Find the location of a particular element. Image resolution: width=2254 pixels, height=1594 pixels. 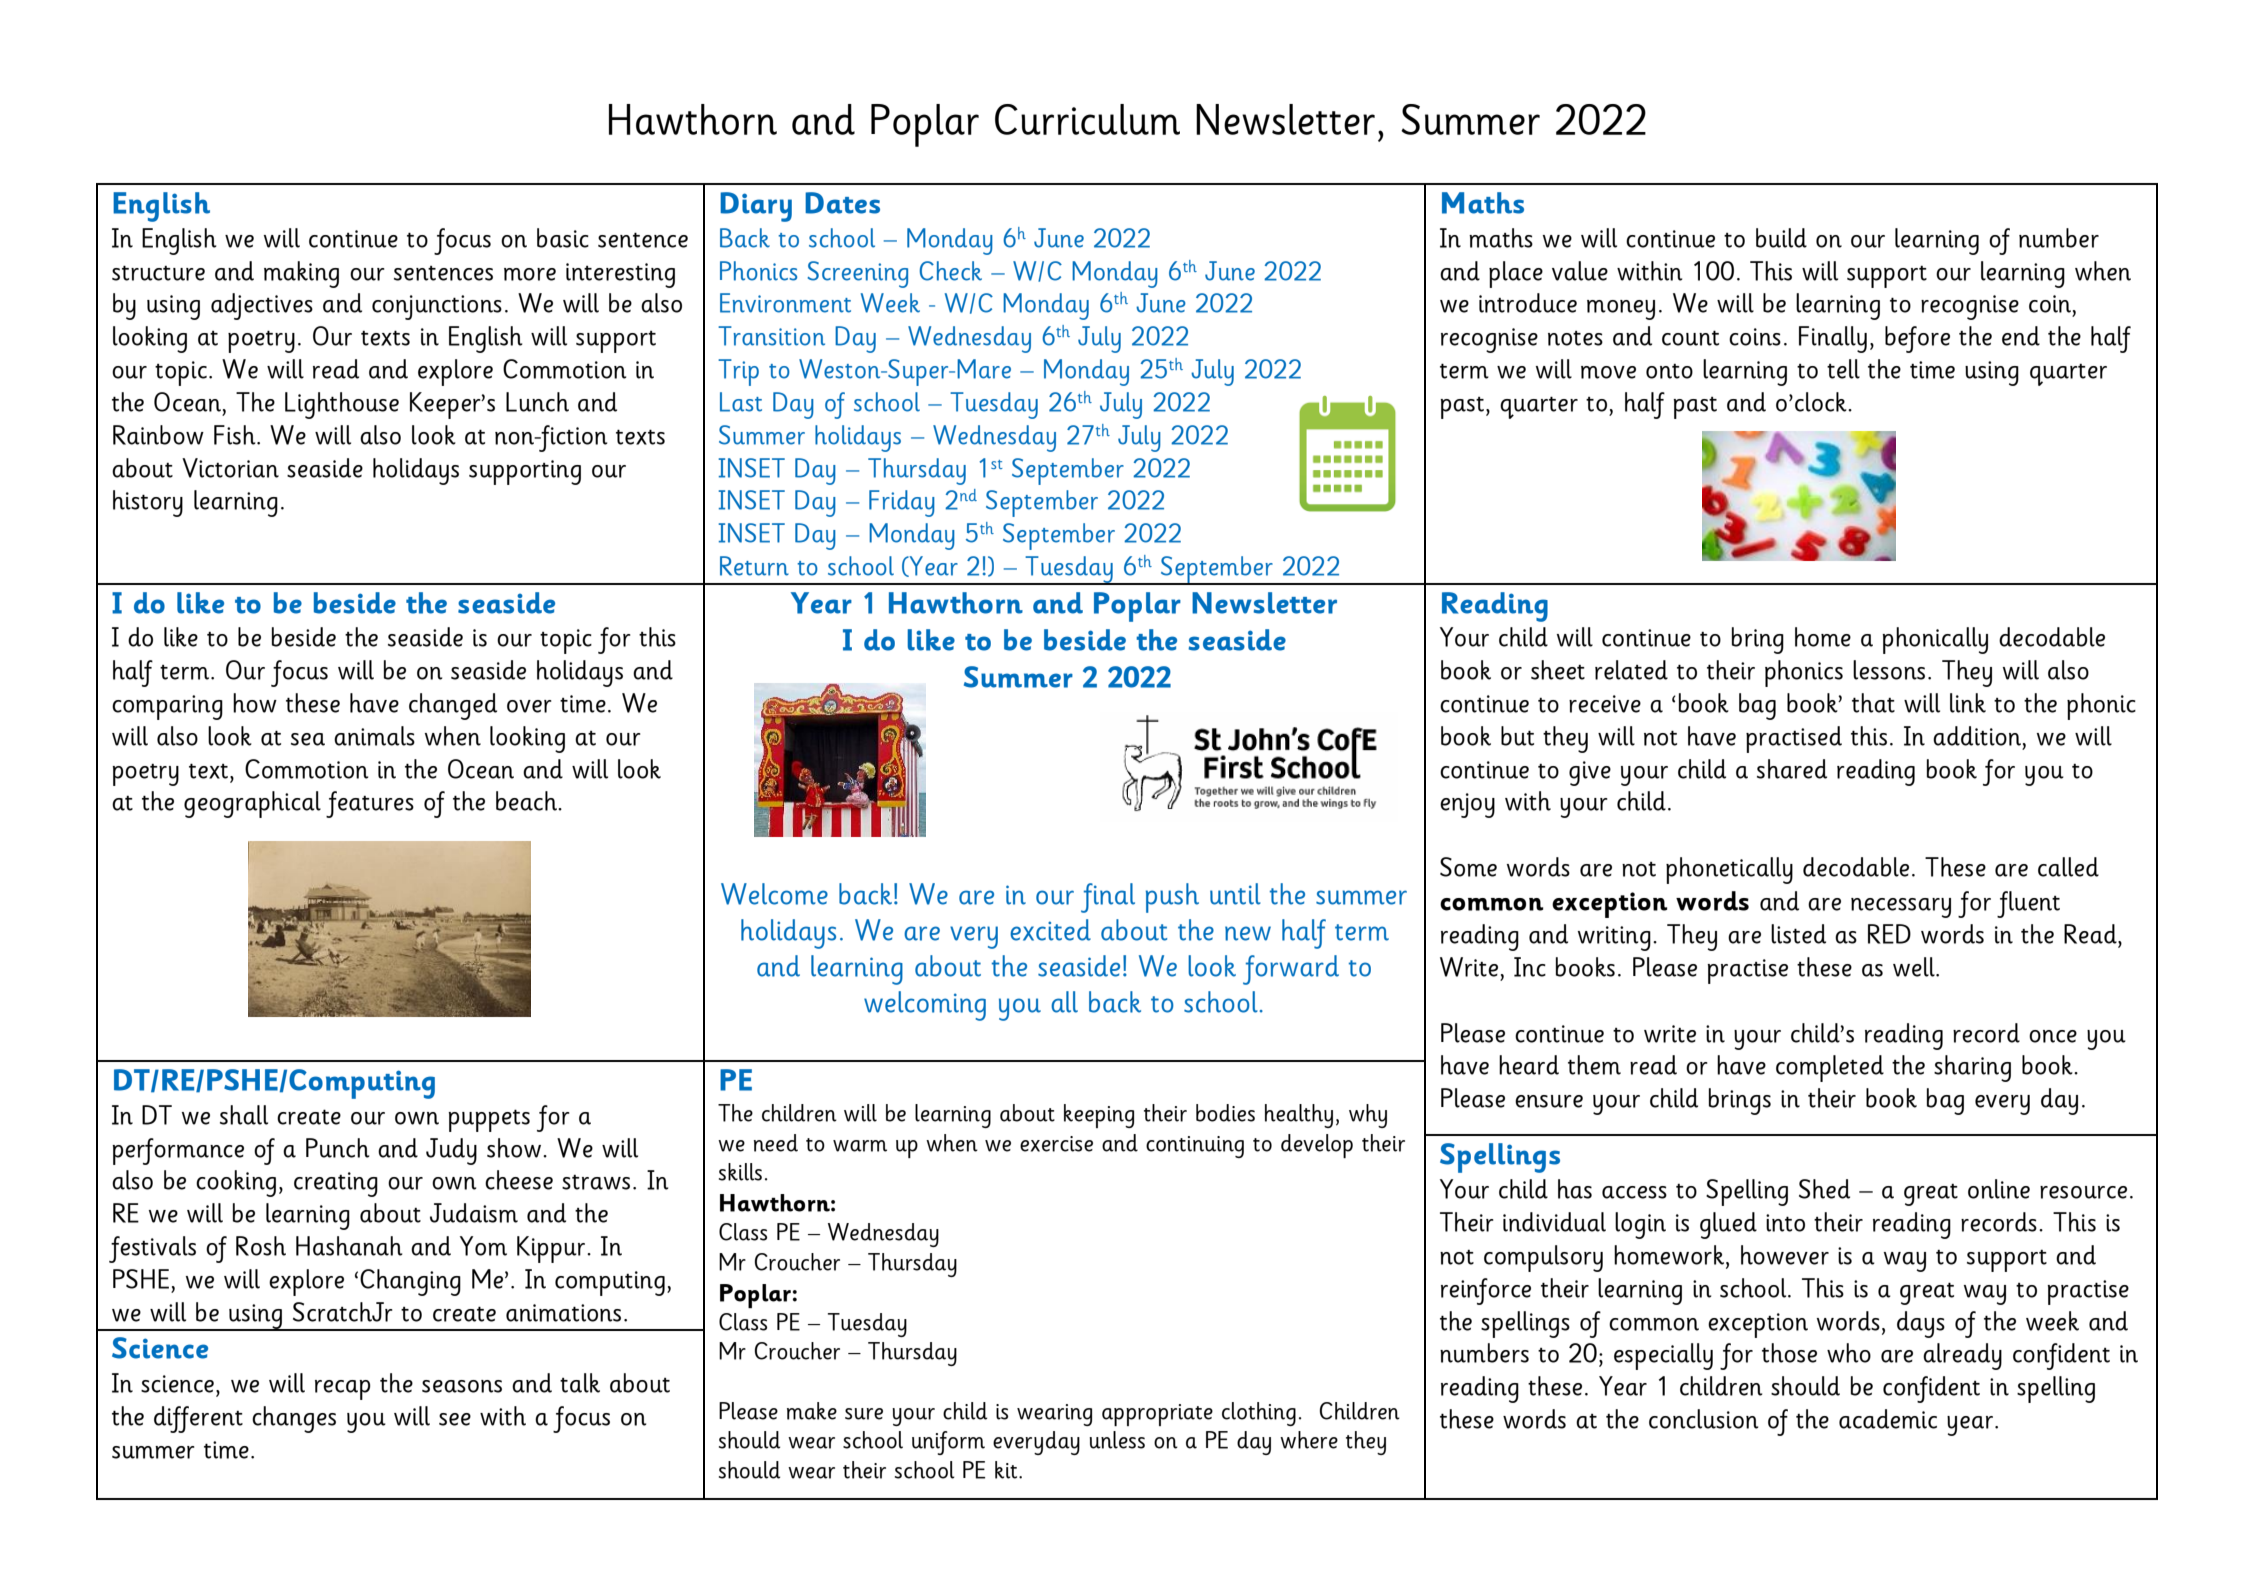

basic is located at coordinates (563, 238).
